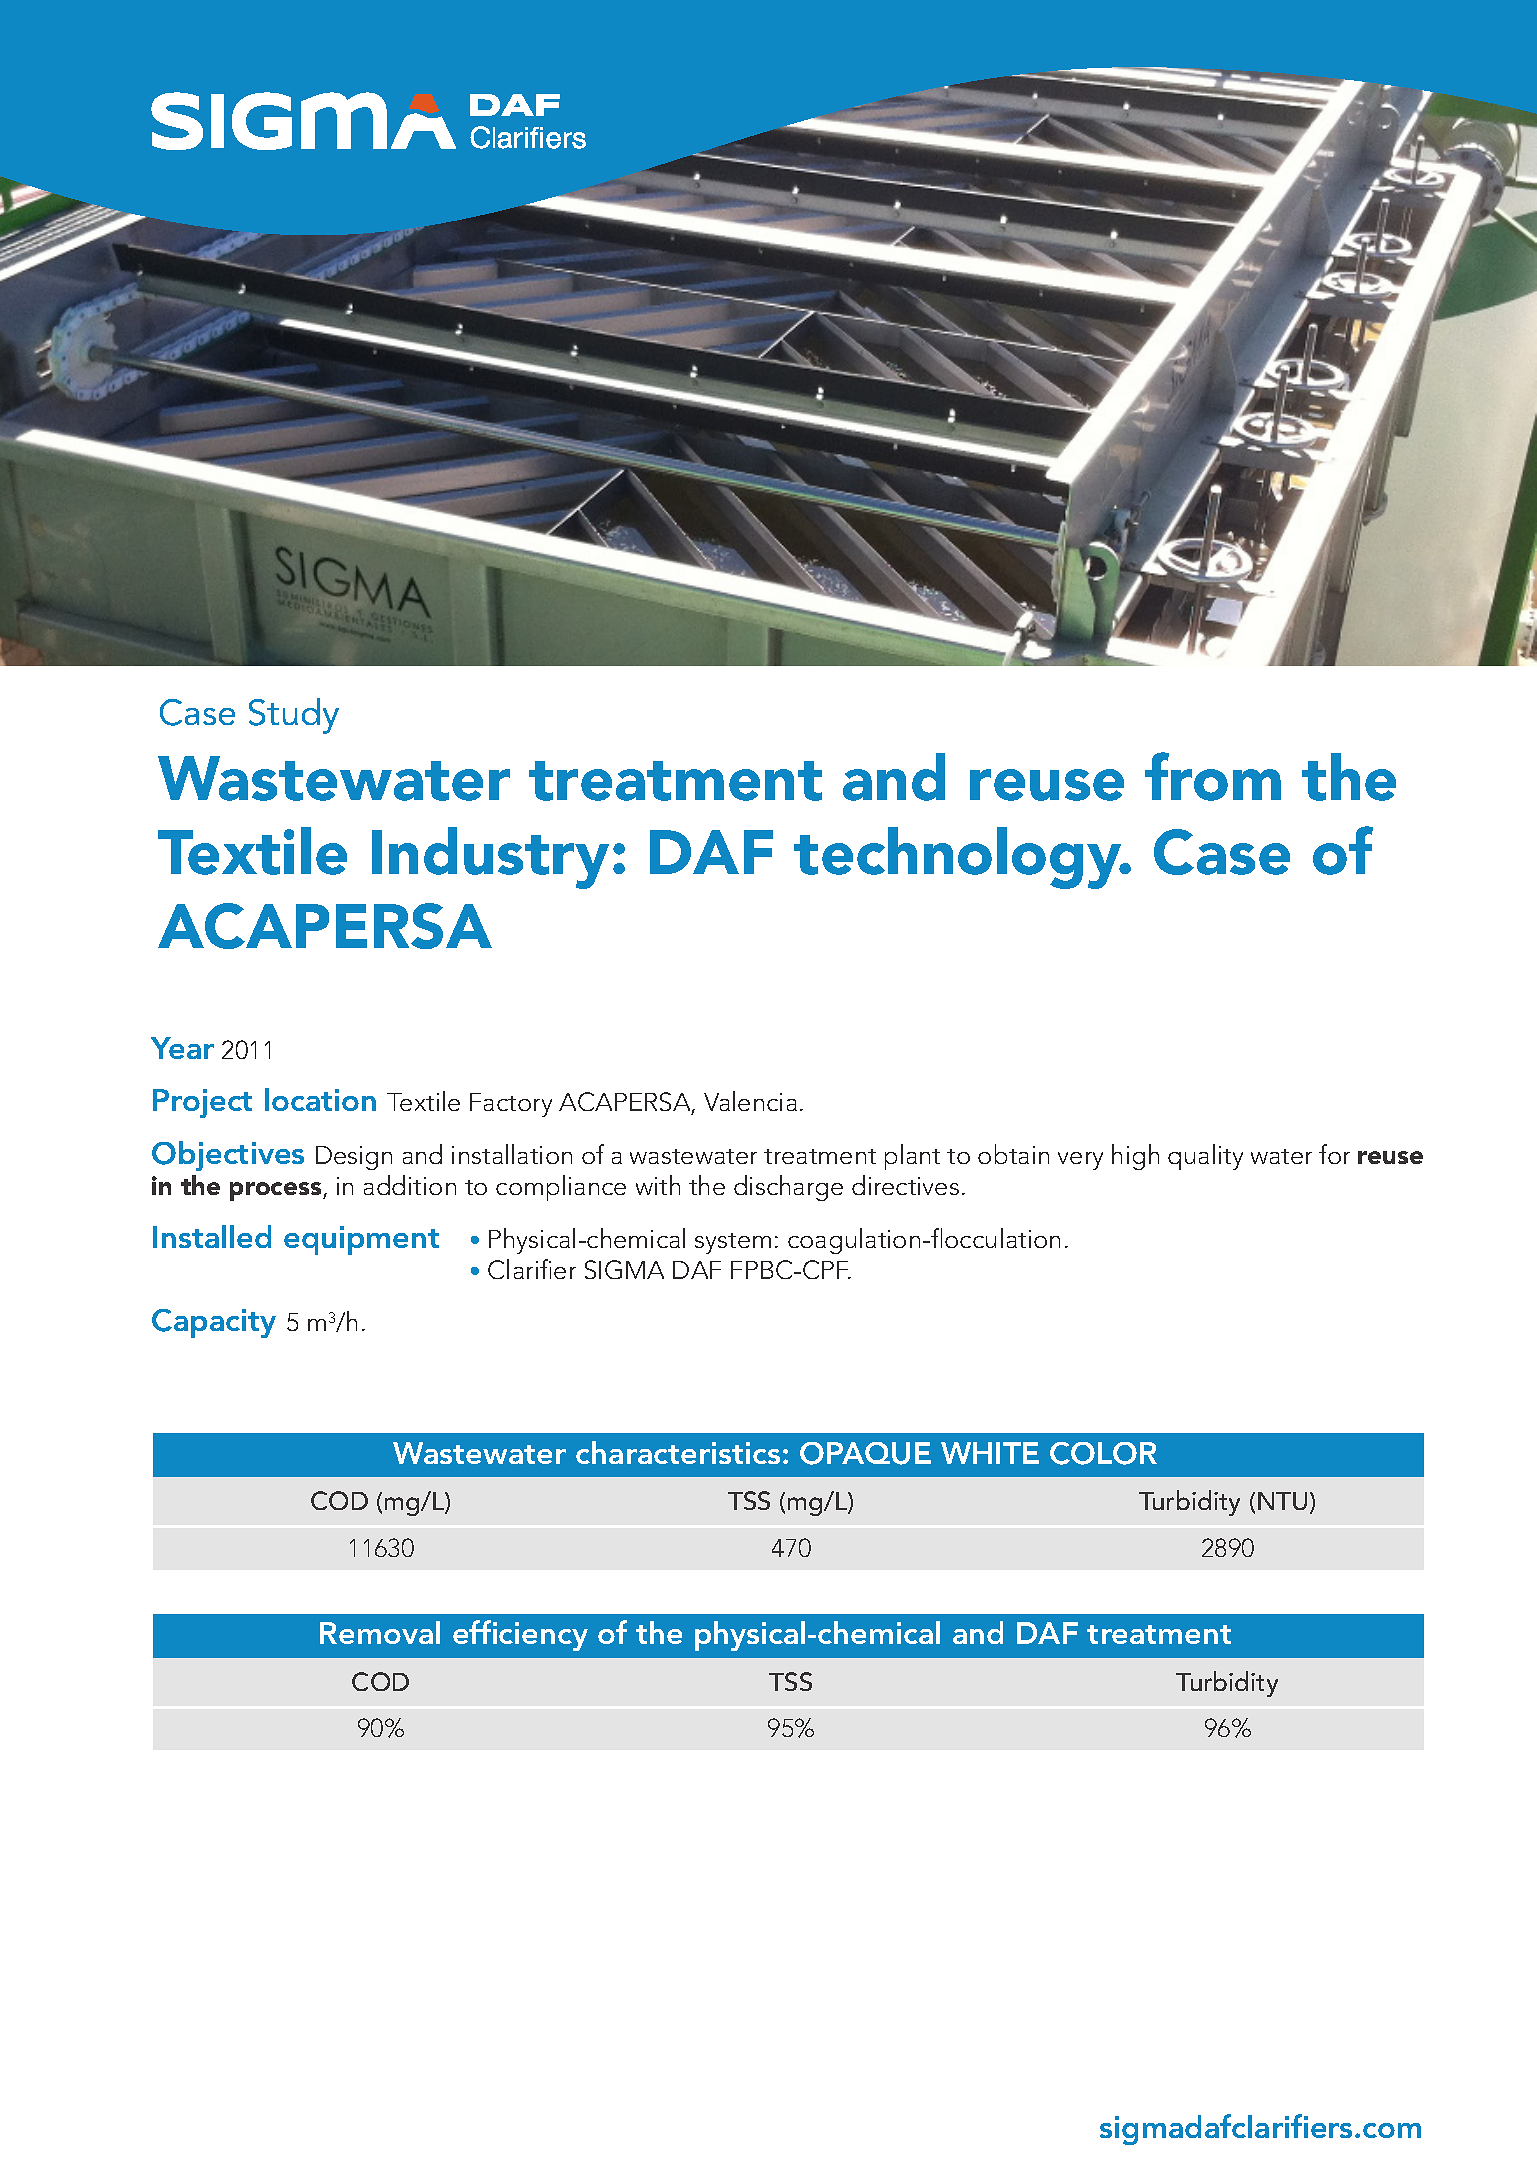 The image size is (1537, 2173). What do you see at coordinates (294, 716) in the screenshot?
I see `Study` at bounding box center [294, 716].
